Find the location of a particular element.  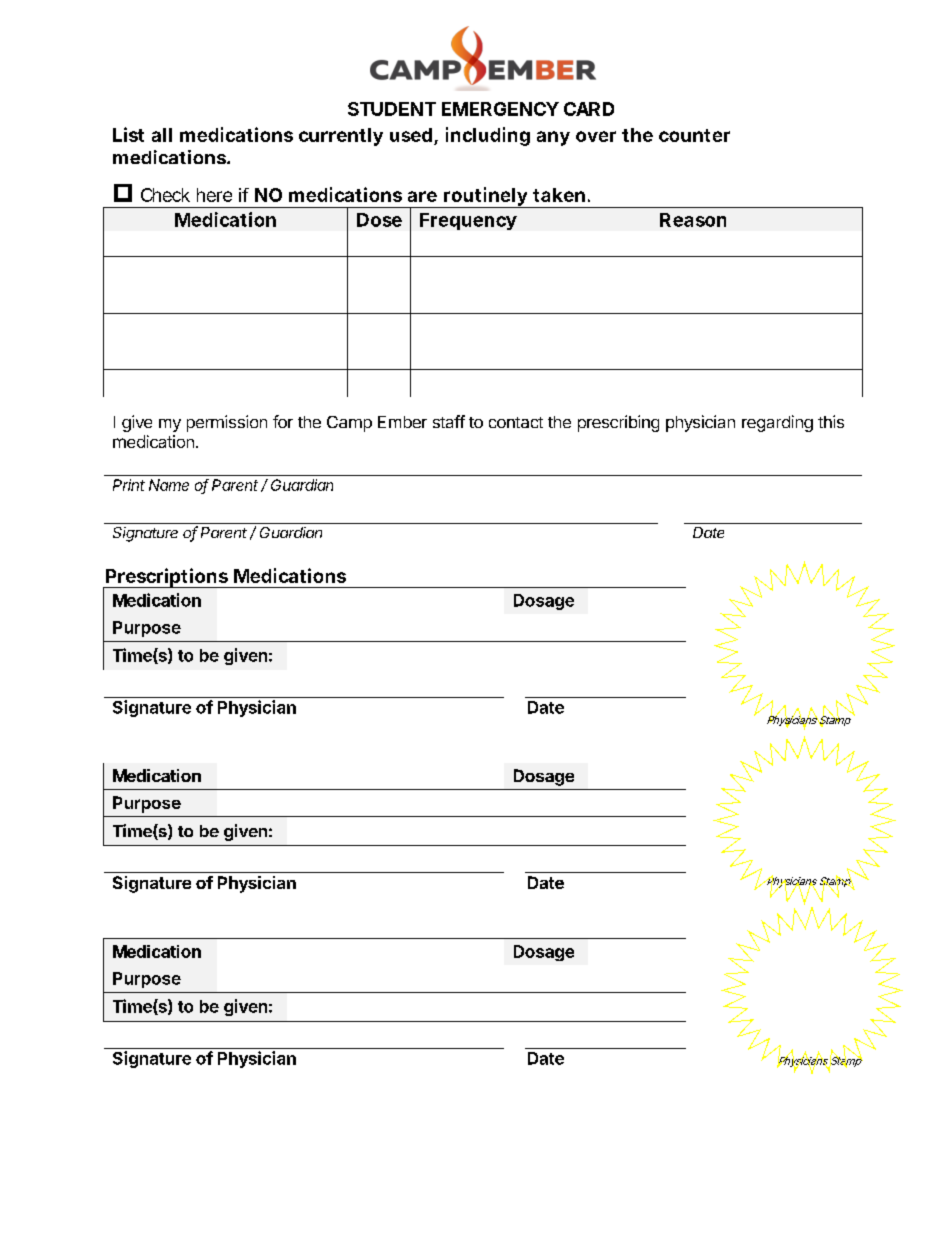

all is located at coordinates (162, 135).
